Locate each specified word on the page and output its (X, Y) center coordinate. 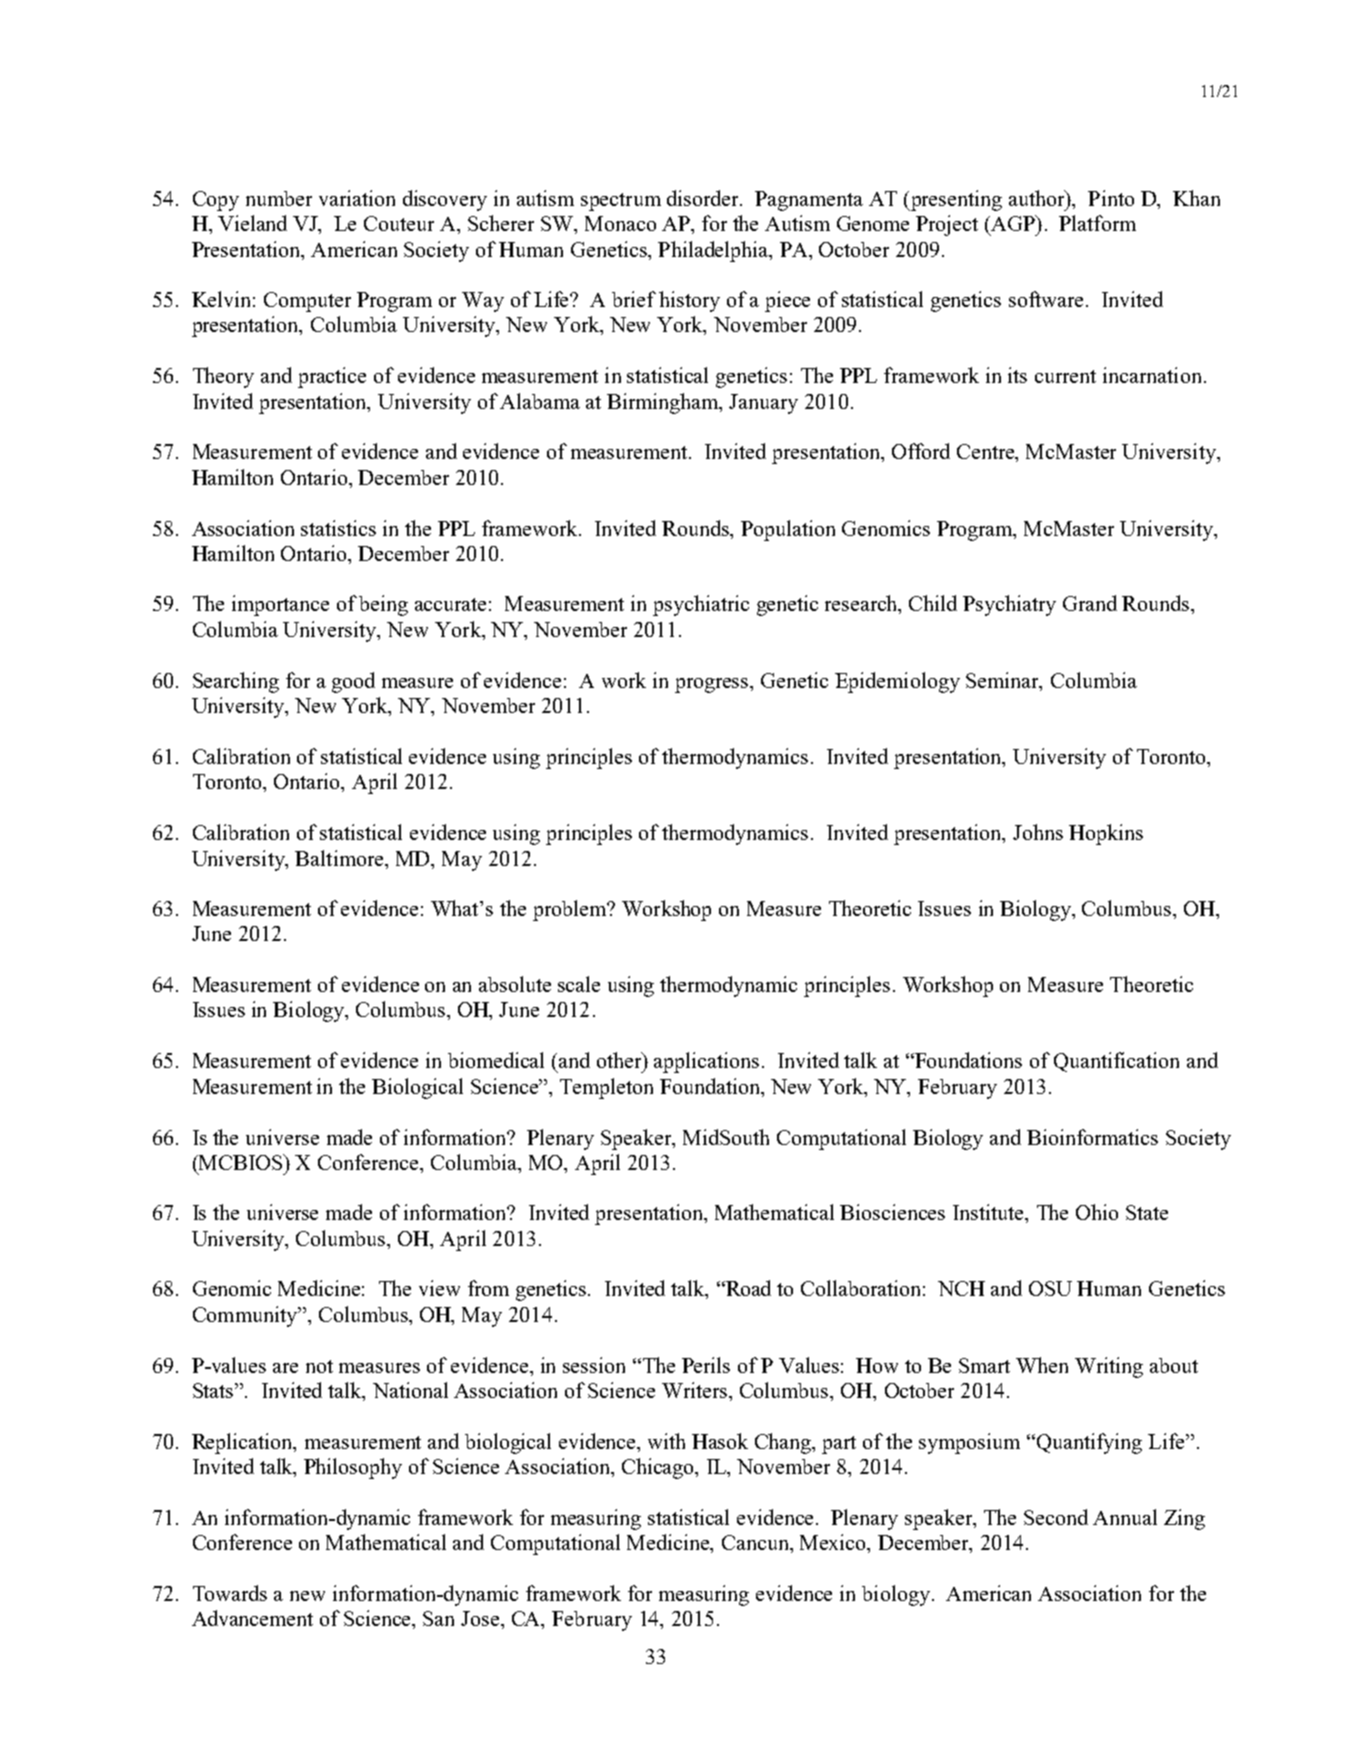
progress (713, 685)
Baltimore (340, 858)
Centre (987, 453)
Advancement (252, 1618)
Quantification (1116, 1062)
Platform (1097, 223)
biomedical (496, 1060)
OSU (1050, 1288)
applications (706, 1062)
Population (788, 530)
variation (357, 198)
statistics (338, 528)
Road (747, 1288)
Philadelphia (714, 251)
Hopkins (1106, 834)
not (319, 1366)
